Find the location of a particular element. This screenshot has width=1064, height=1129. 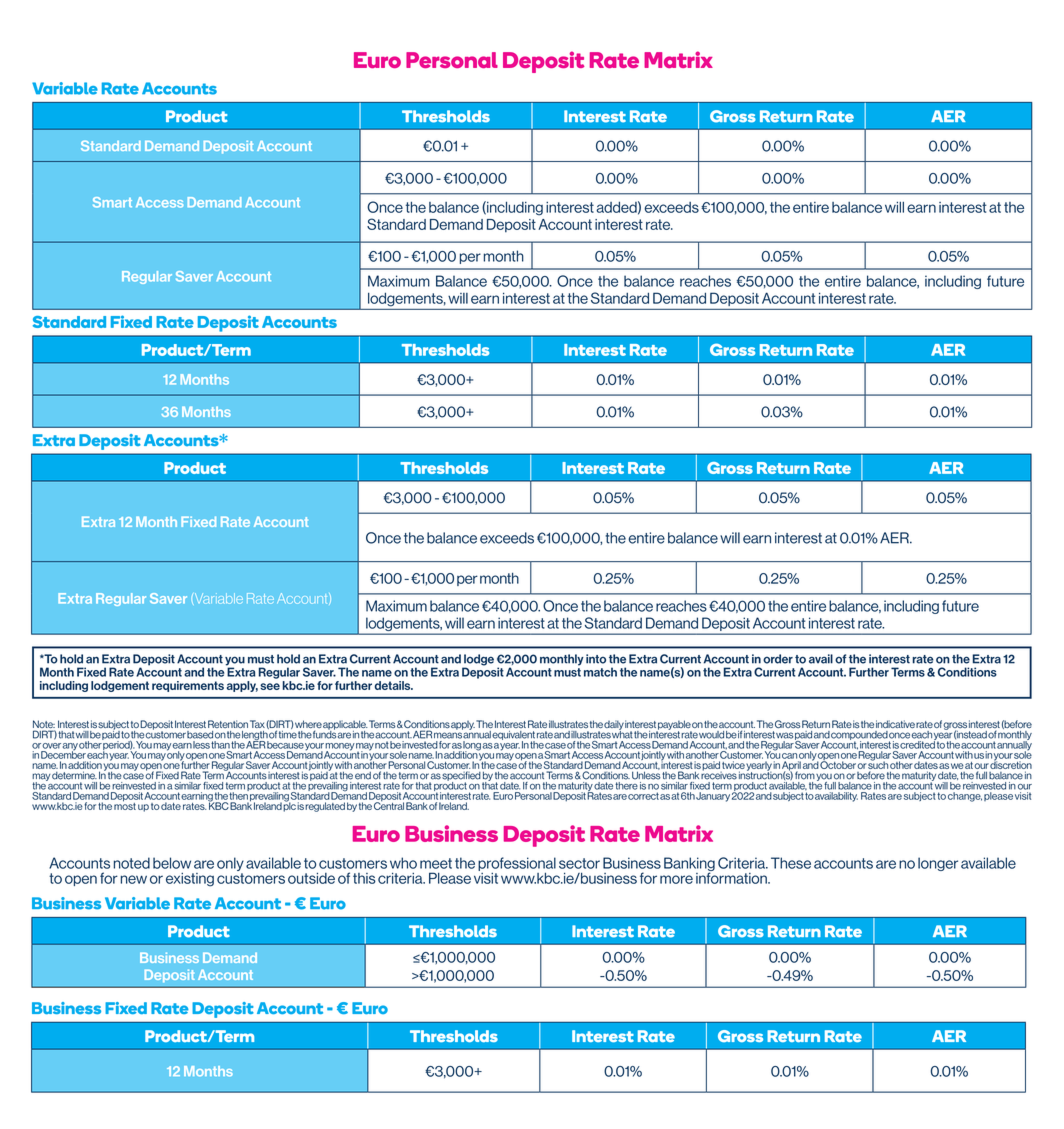

was is located at coordinates (785, 735).
